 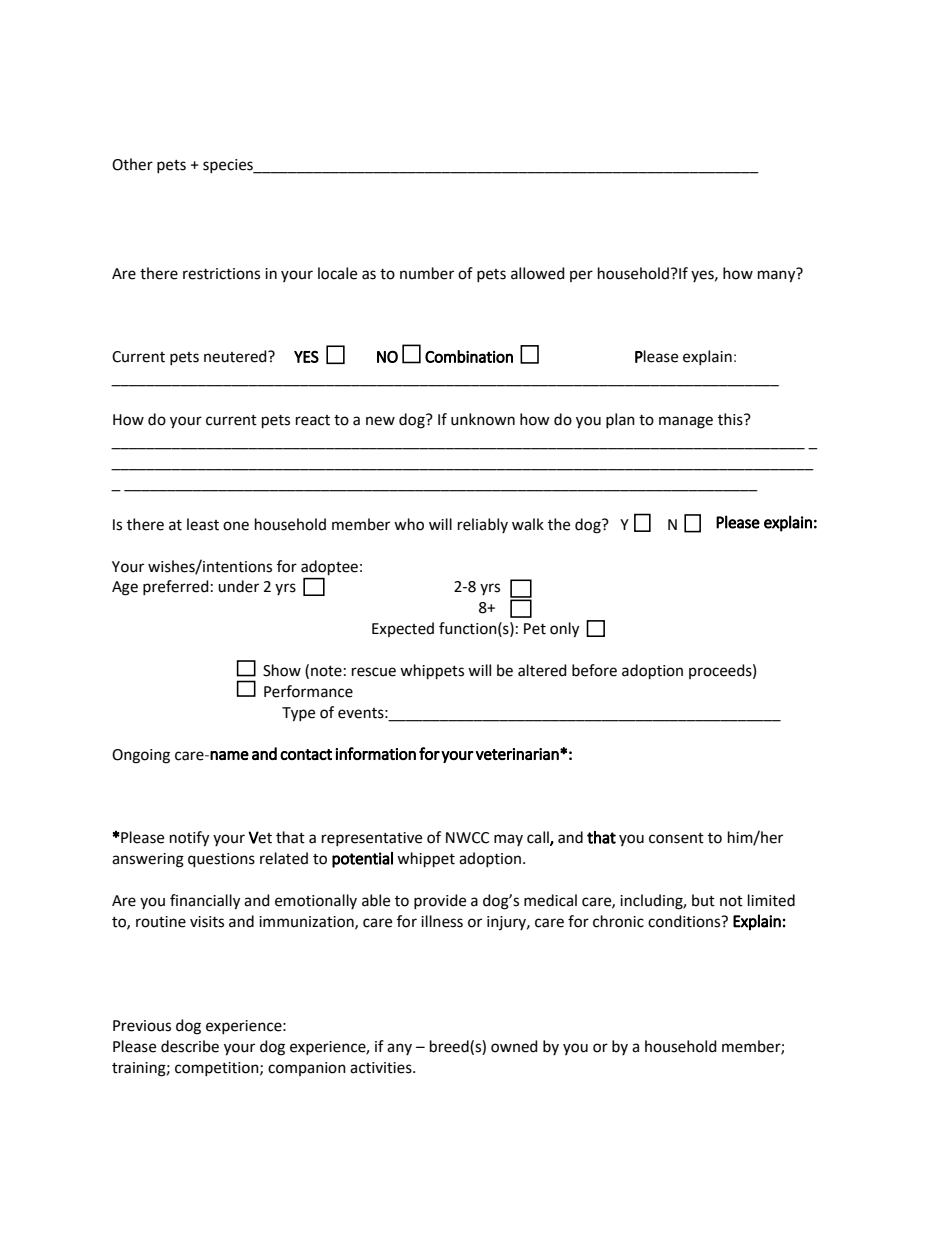 I want to click on number, so click(x=427, y=273).
